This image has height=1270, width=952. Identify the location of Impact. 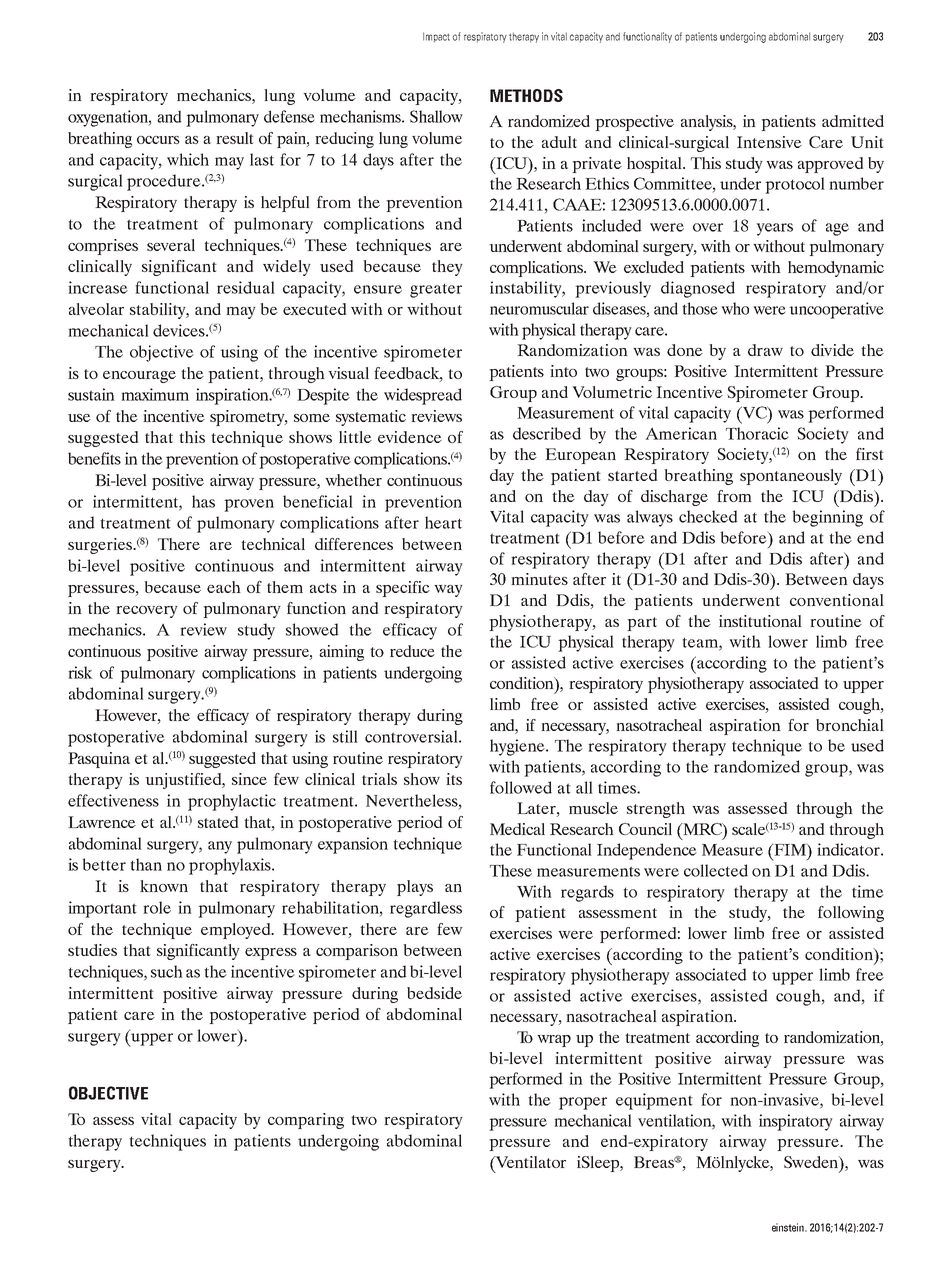
(436, 37).
